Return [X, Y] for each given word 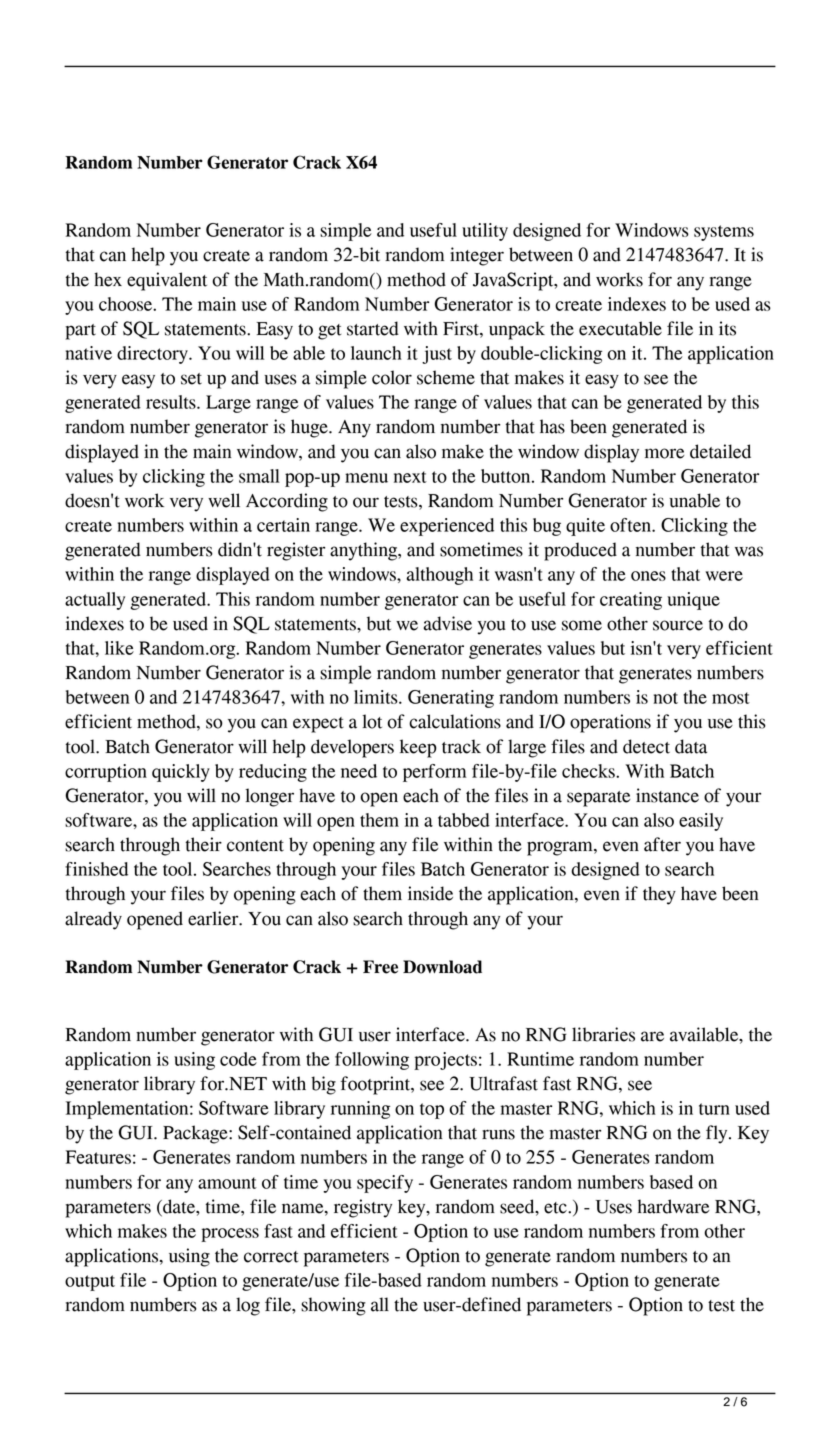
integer [477, 256]
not [665, 698]
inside [430, 893]
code [238, 1059]
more [664, 453]
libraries [603, 1034]
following [372, 1061]
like [119, 648]
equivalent [167, 281]
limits [377, 697]
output [90, 1283]
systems [724, 233]
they [659, 895]
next [410, 477]
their [203, 844]
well [224, 500]
